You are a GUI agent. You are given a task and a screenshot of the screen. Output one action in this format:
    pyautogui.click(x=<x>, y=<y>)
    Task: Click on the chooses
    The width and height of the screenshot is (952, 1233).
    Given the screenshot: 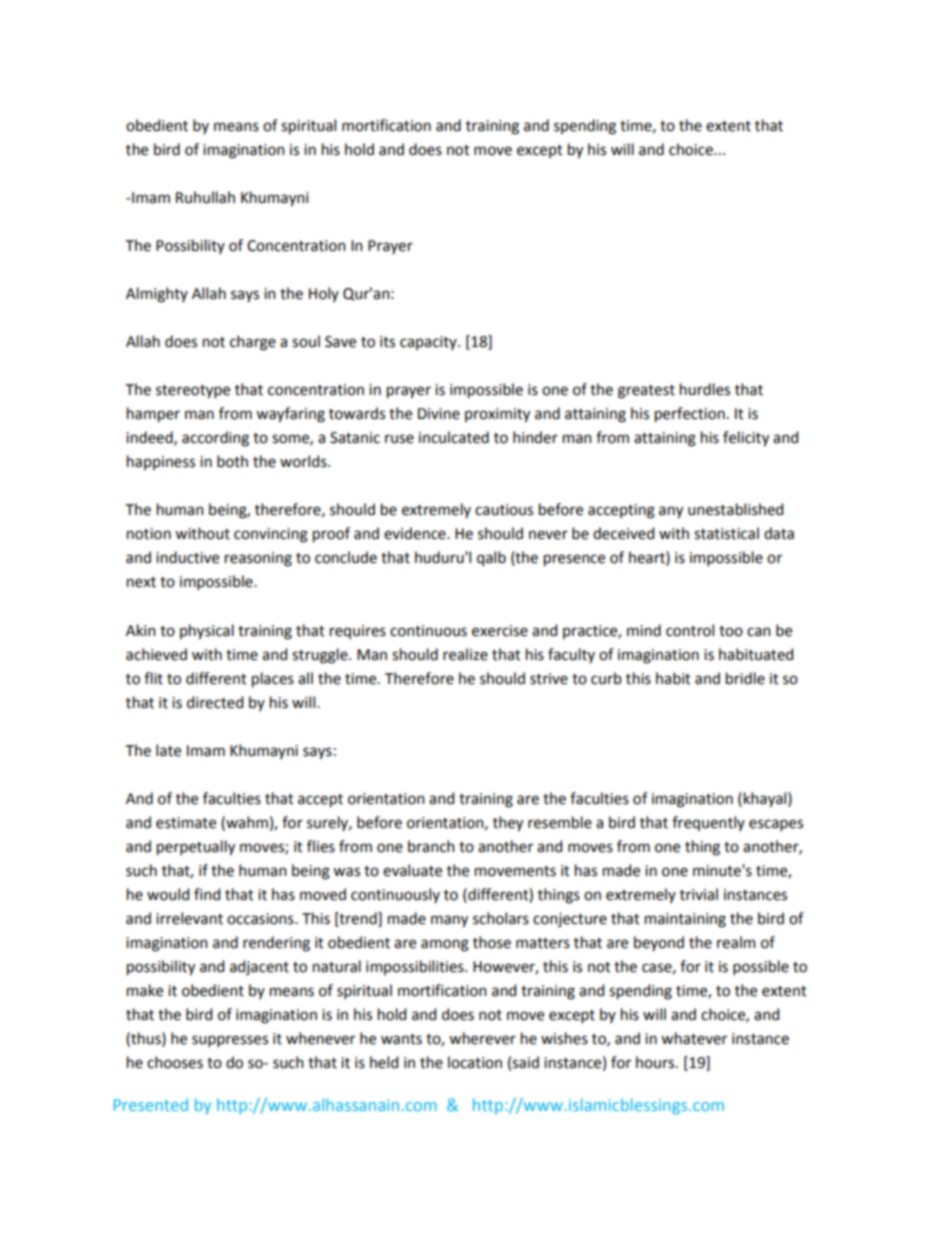 What is the action you would take?
    pyautogui.click(x=175, y=1062)
